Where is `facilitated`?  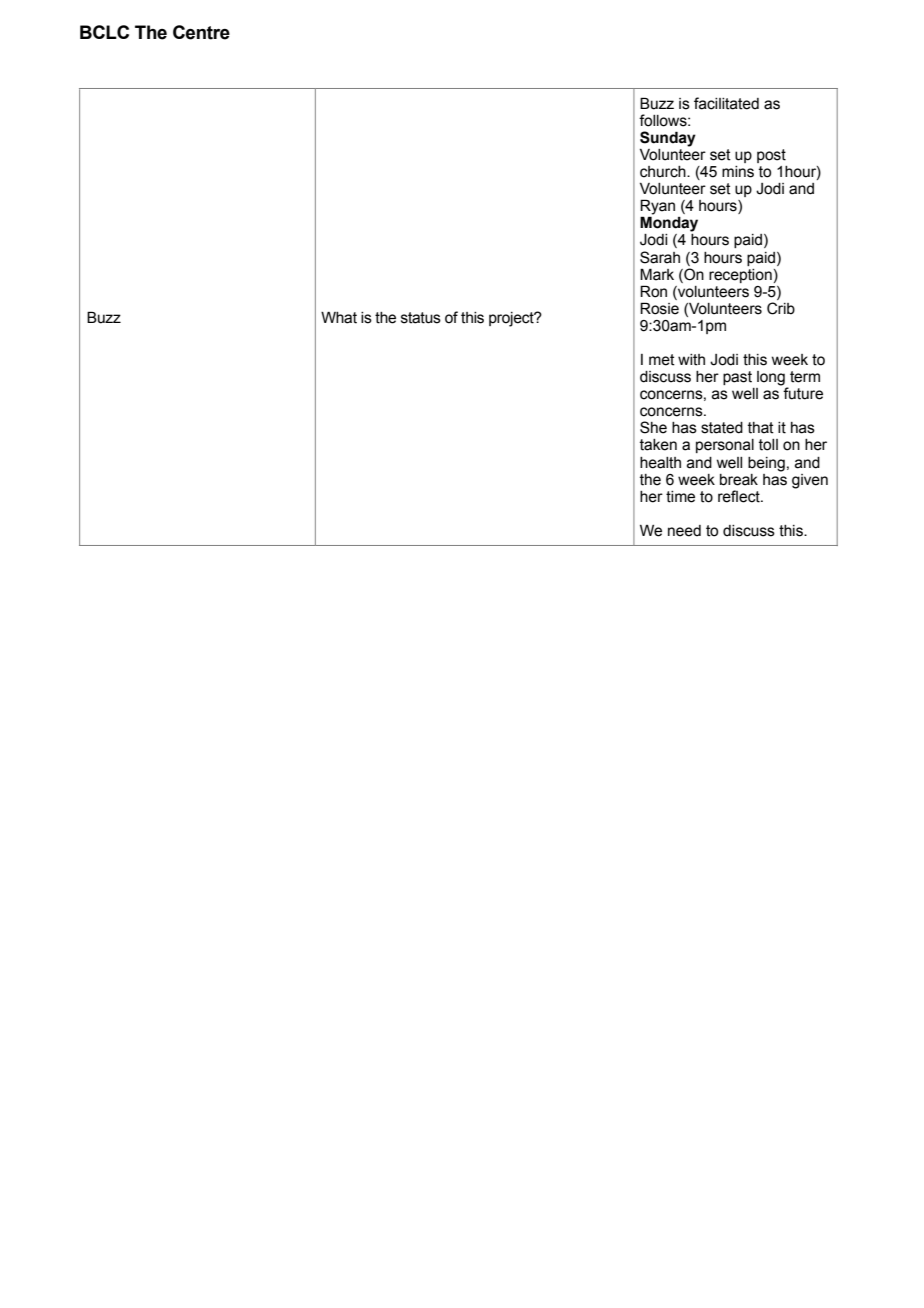 facilitated is located at coordinates (726, 103).
